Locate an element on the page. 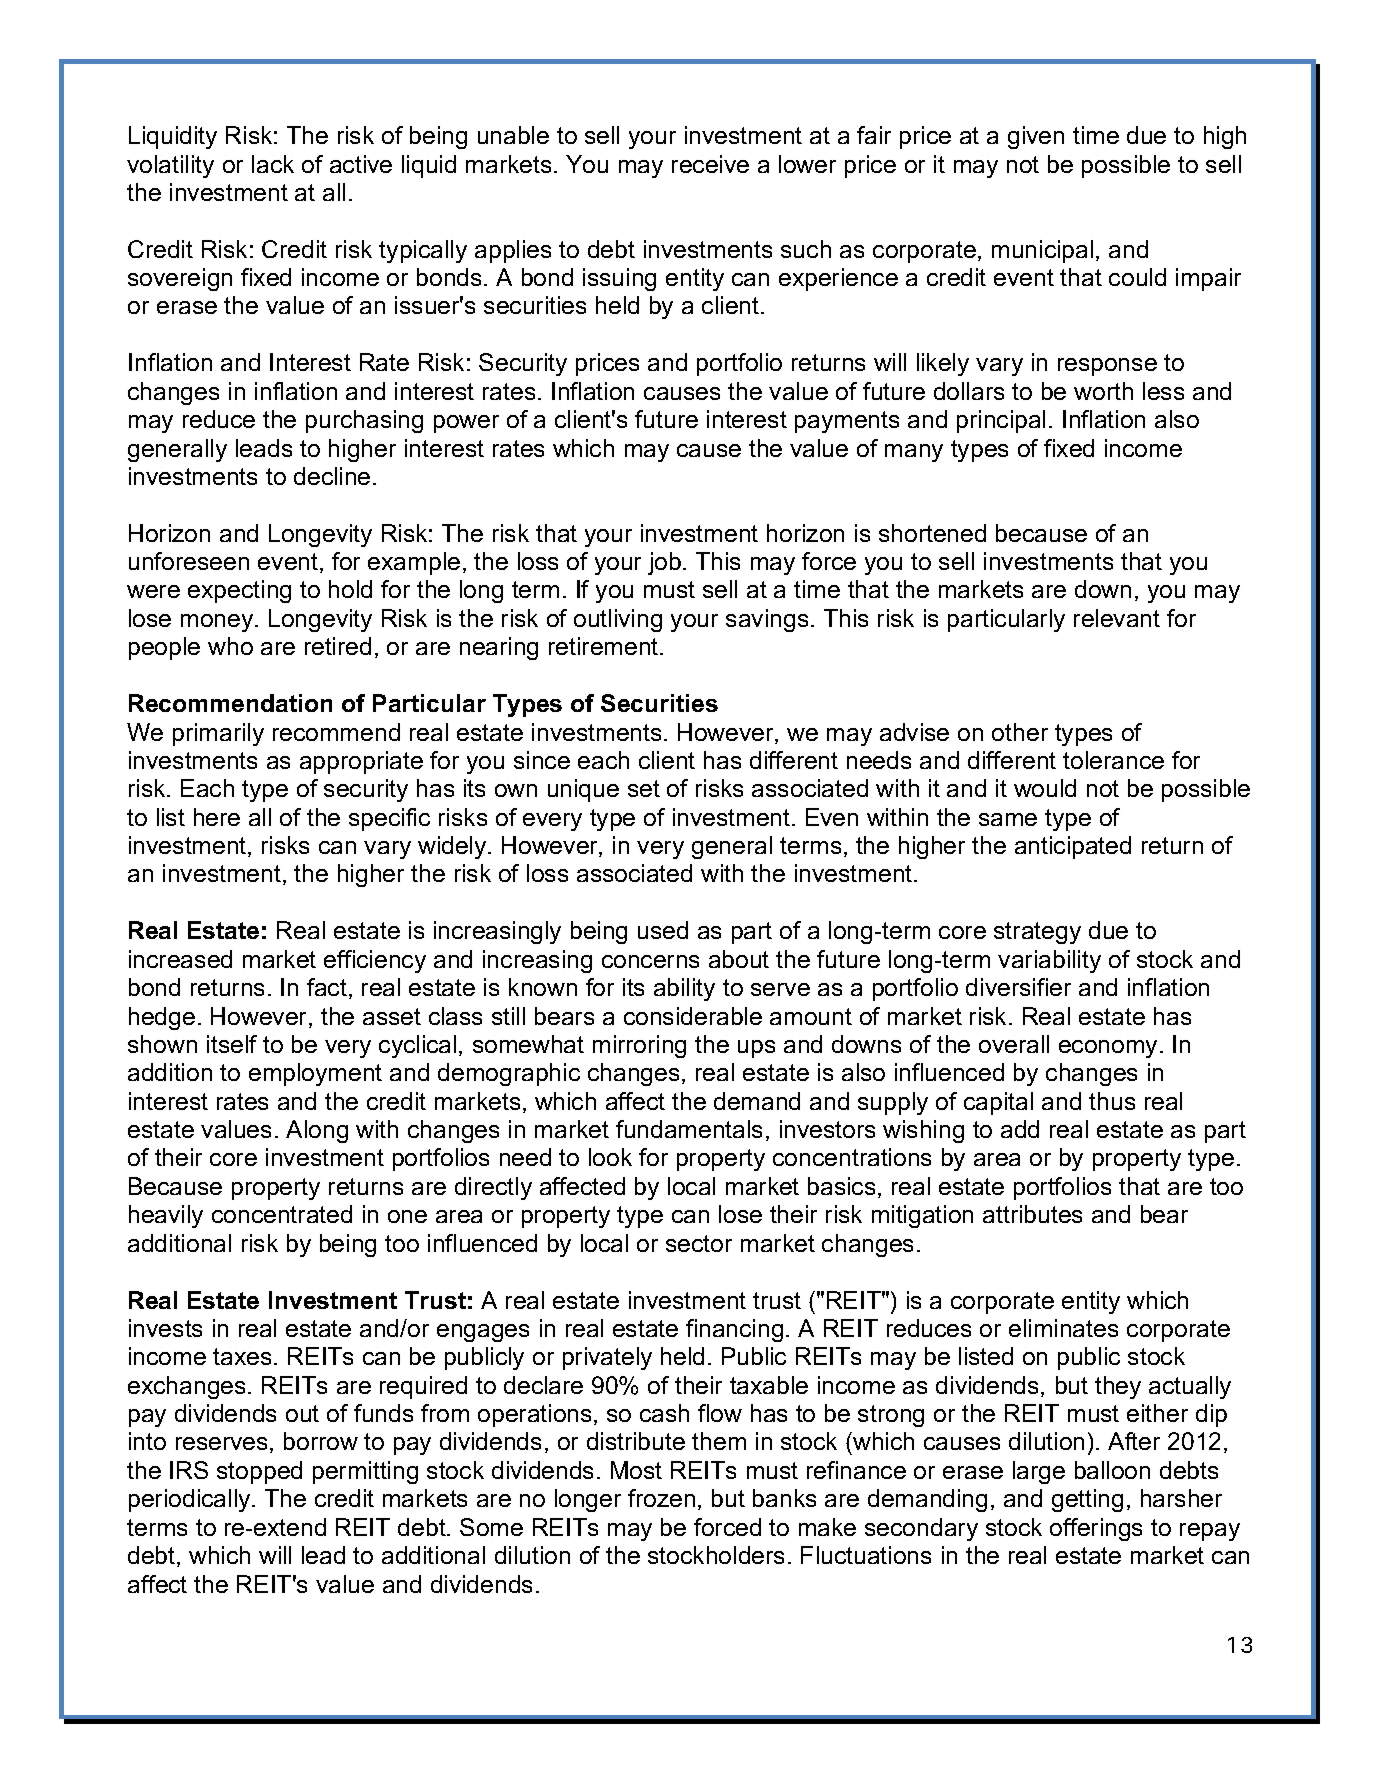 Image resolution: width=1374 pixels, height=1778 pixels. given is located at coordinates (1036, 137).
